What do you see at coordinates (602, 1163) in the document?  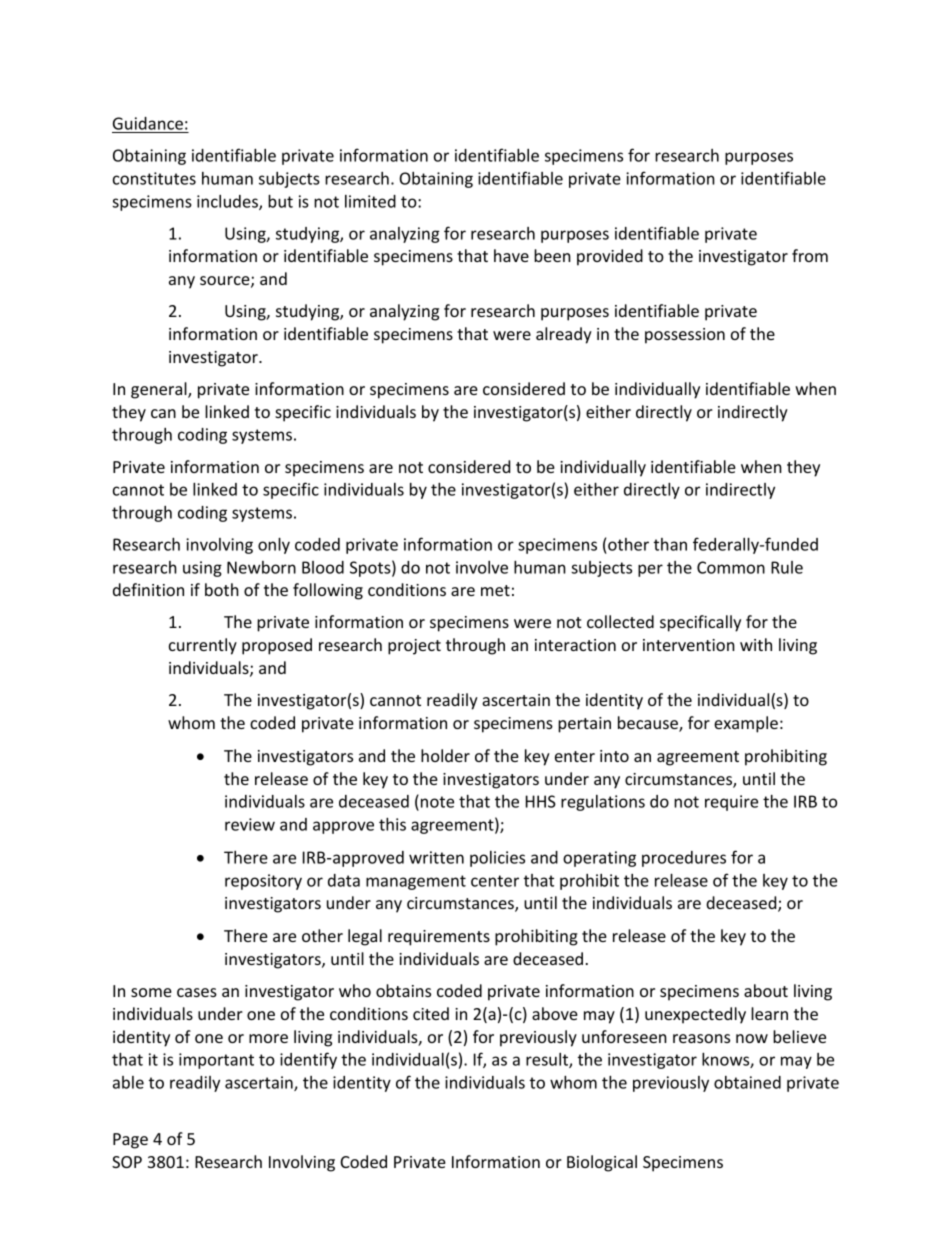 I see `Biological` at bounding box center [602, 1163].
